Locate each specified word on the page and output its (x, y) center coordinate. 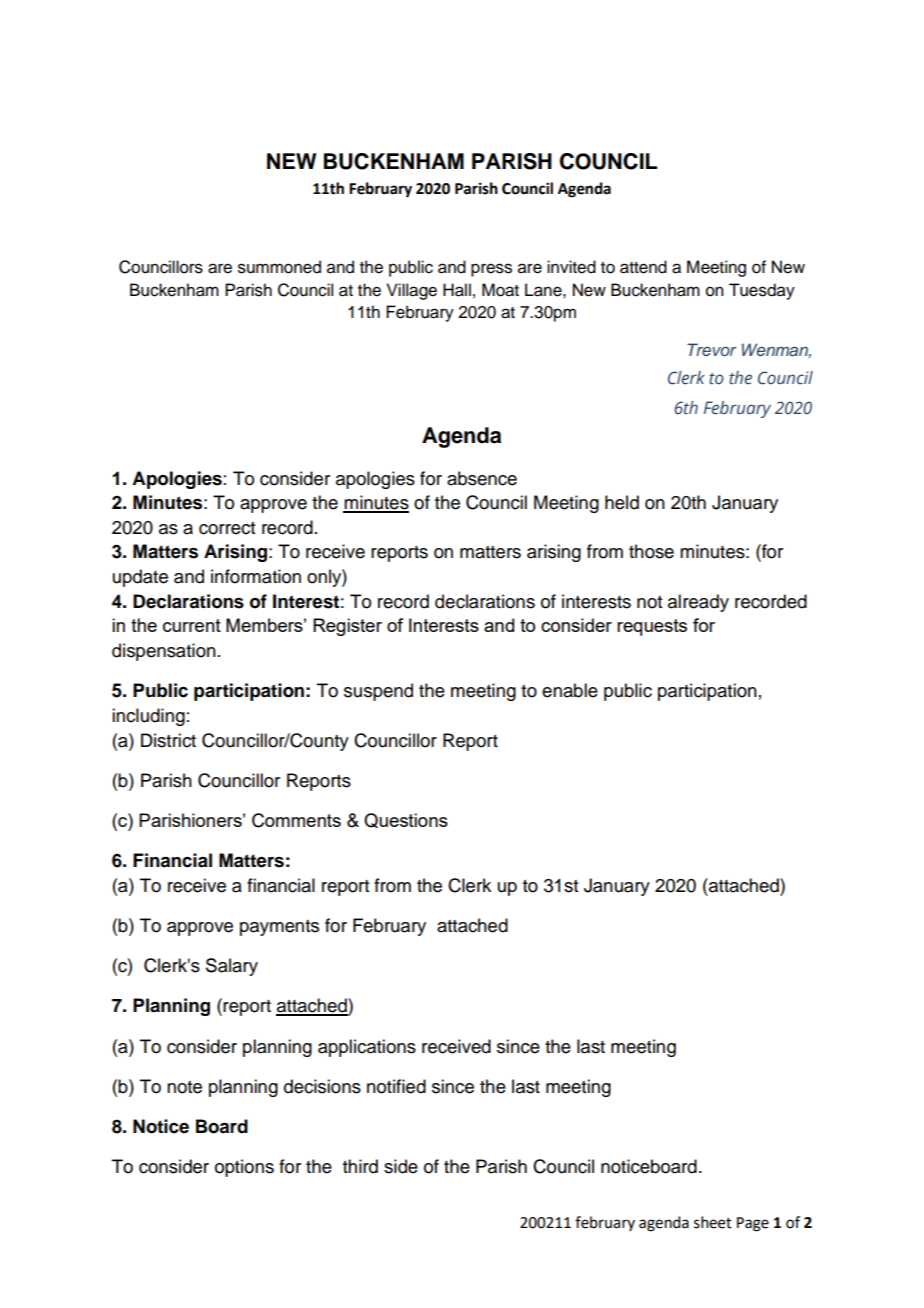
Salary (232, 967)
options (244, 1168)
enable (570, 690)
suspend (378, 692)
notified (396, 1086)
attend (643, 267)
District (168, 740)
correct (227, 528)
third (360, 1166)
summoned (279, 267)
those (651, 551)
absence (482, 478)
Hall (457, 290)
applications (367, 1048)
